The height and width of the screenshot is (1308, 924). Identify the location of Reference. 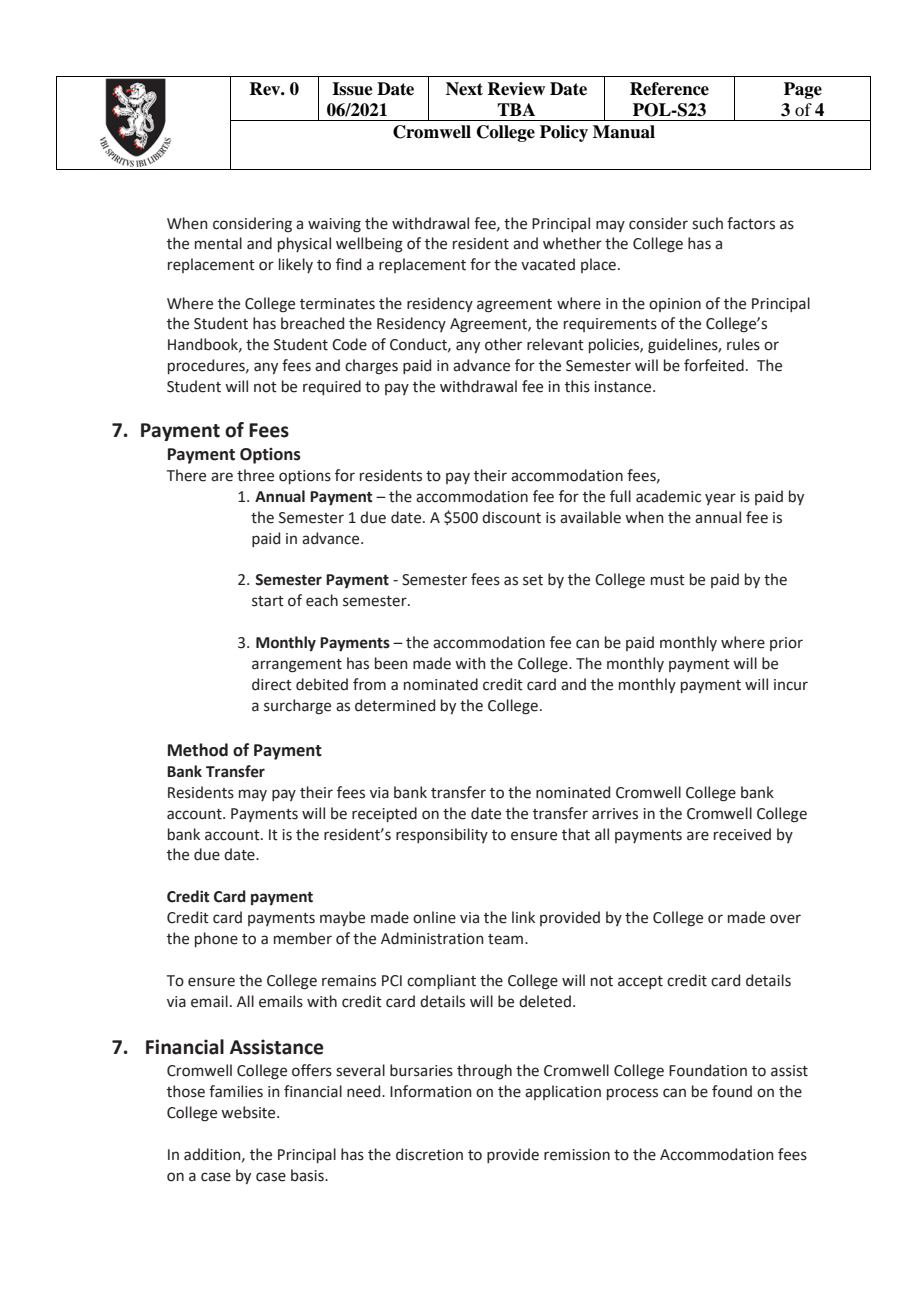
(669, 89).
